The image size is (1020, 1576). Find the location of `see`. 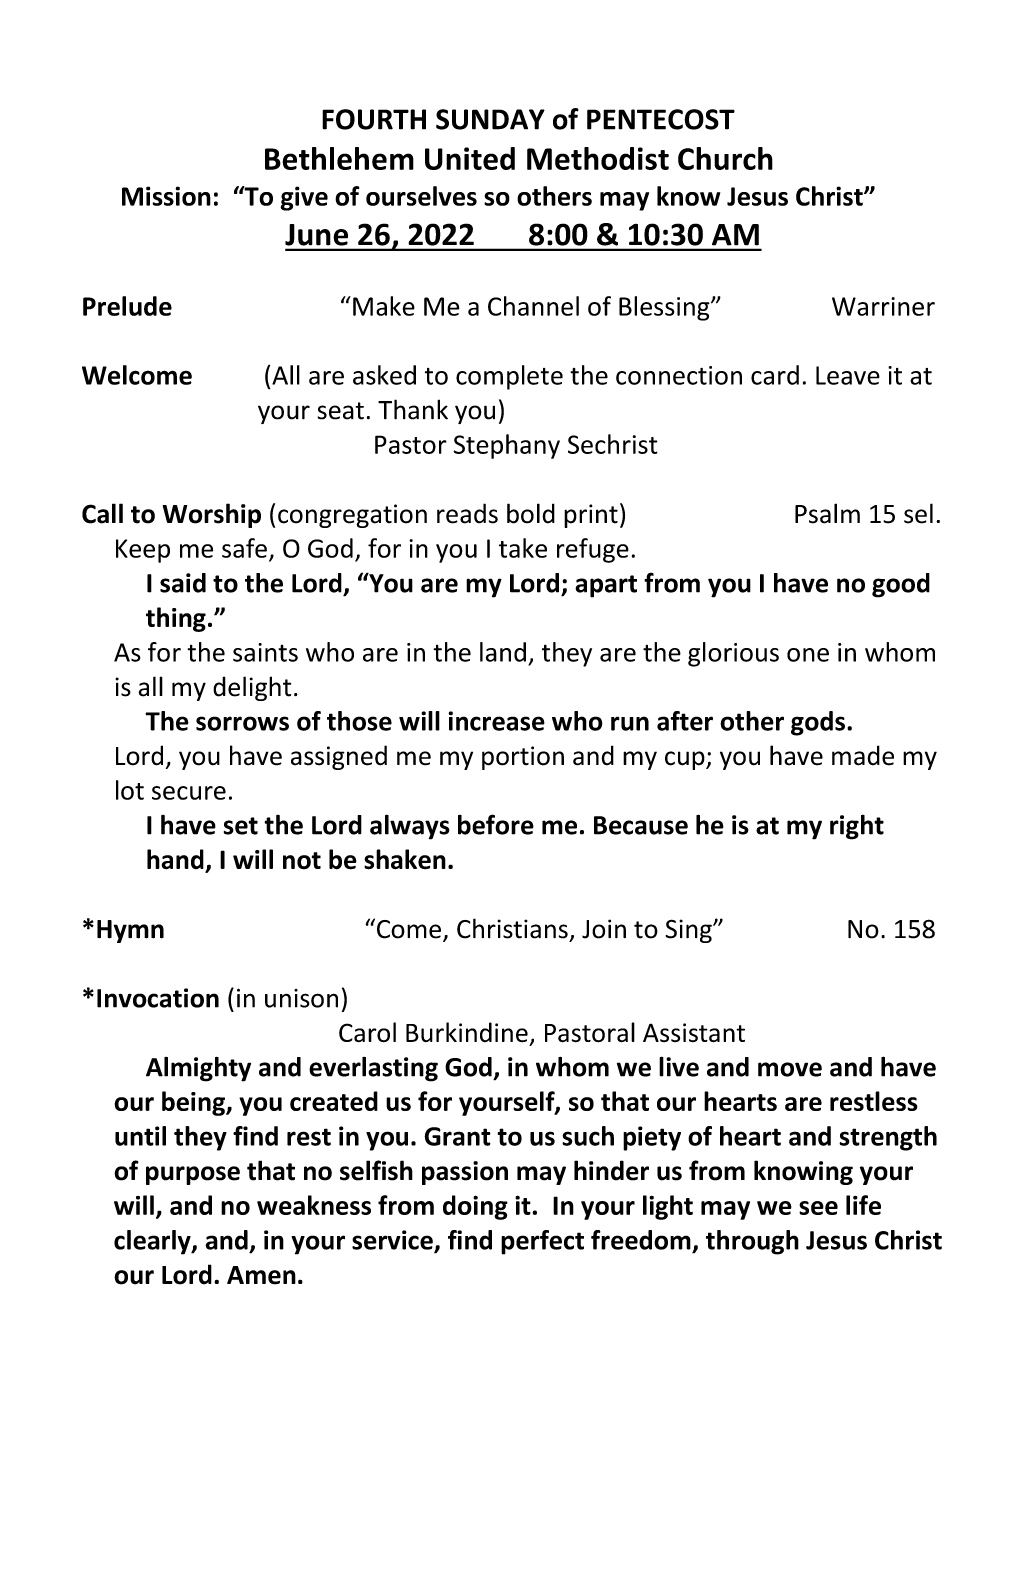

see is located at coordinates (818, 1208).
